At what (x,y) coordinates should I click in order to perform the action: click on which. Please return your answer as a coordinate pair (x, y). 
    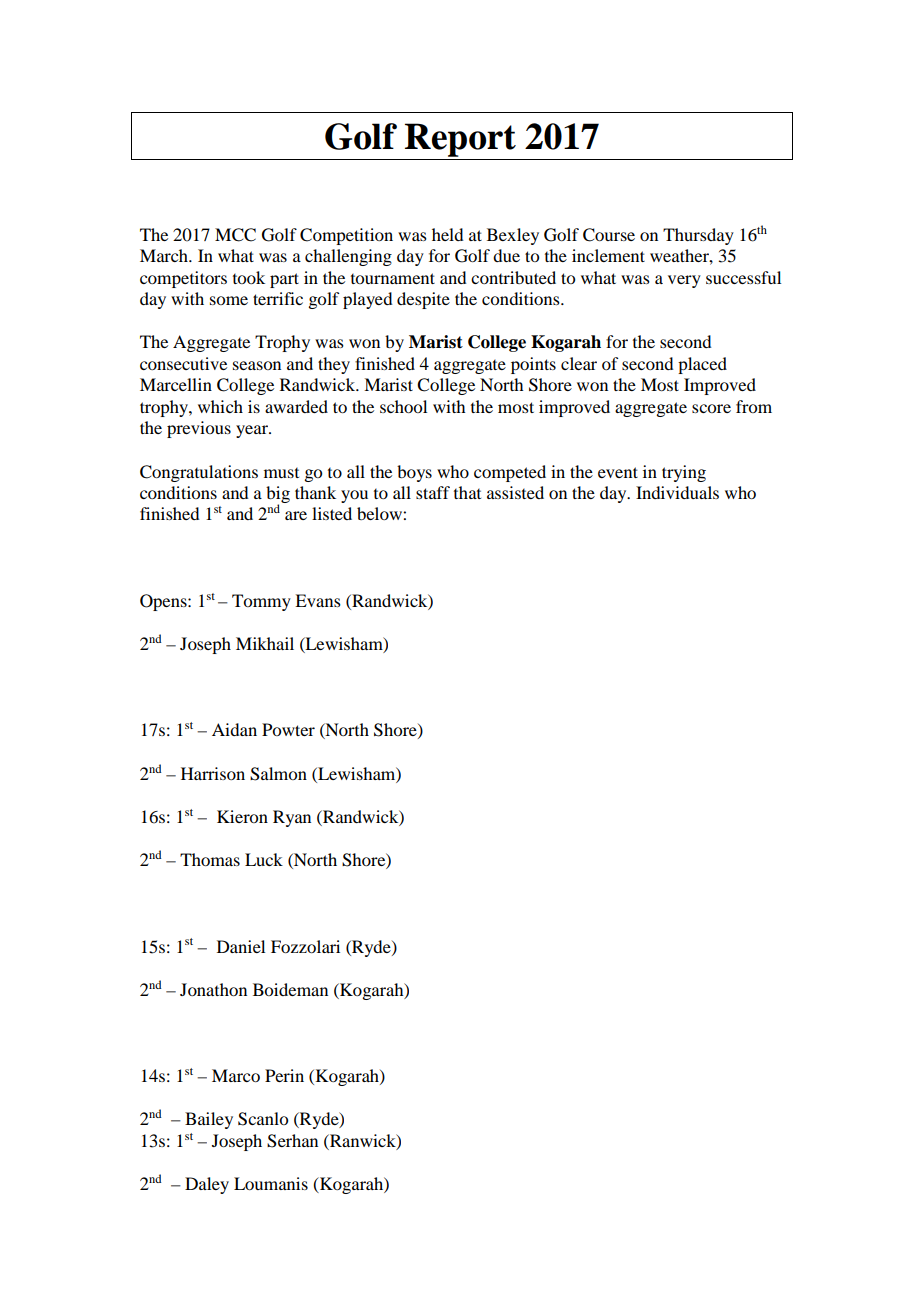
    Looking at the image, I should click on (220, 406).
